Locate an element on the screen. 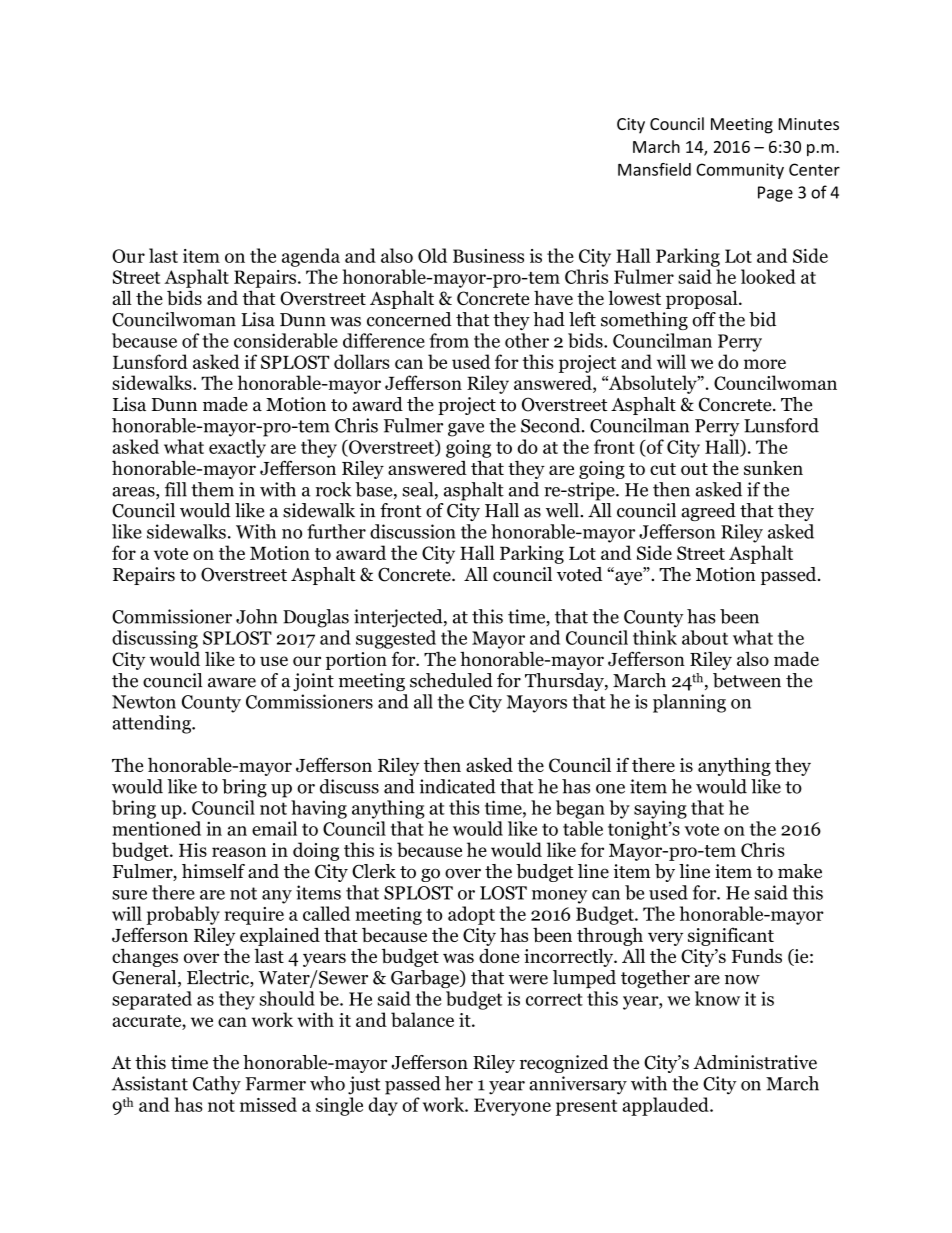 The width and height of the screenshot is (952, 1233). more is located at coordinates (765, 364).
